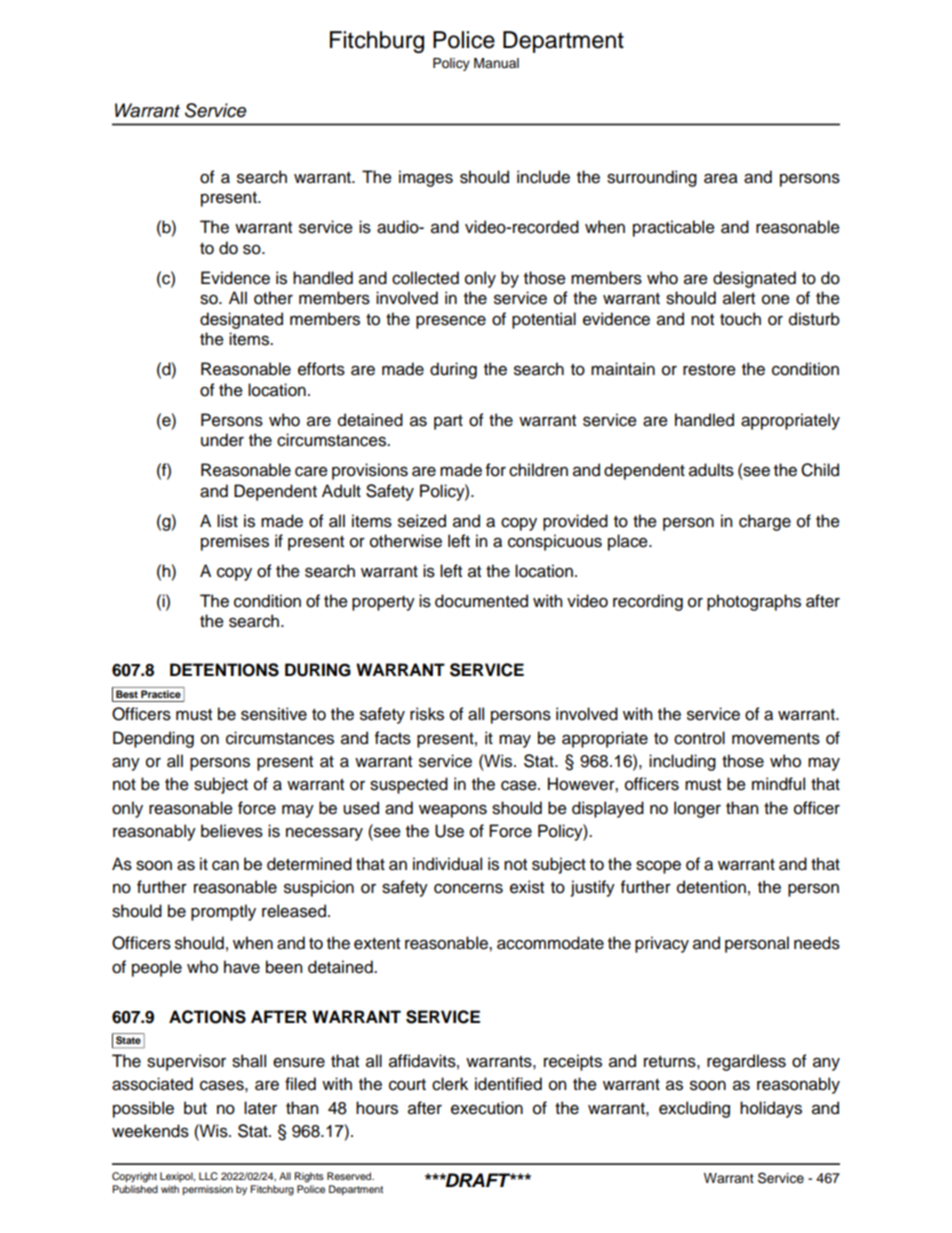  Describe the element at coordinates (208, 1176) in the screenshot. I see `LLC` at that location.
